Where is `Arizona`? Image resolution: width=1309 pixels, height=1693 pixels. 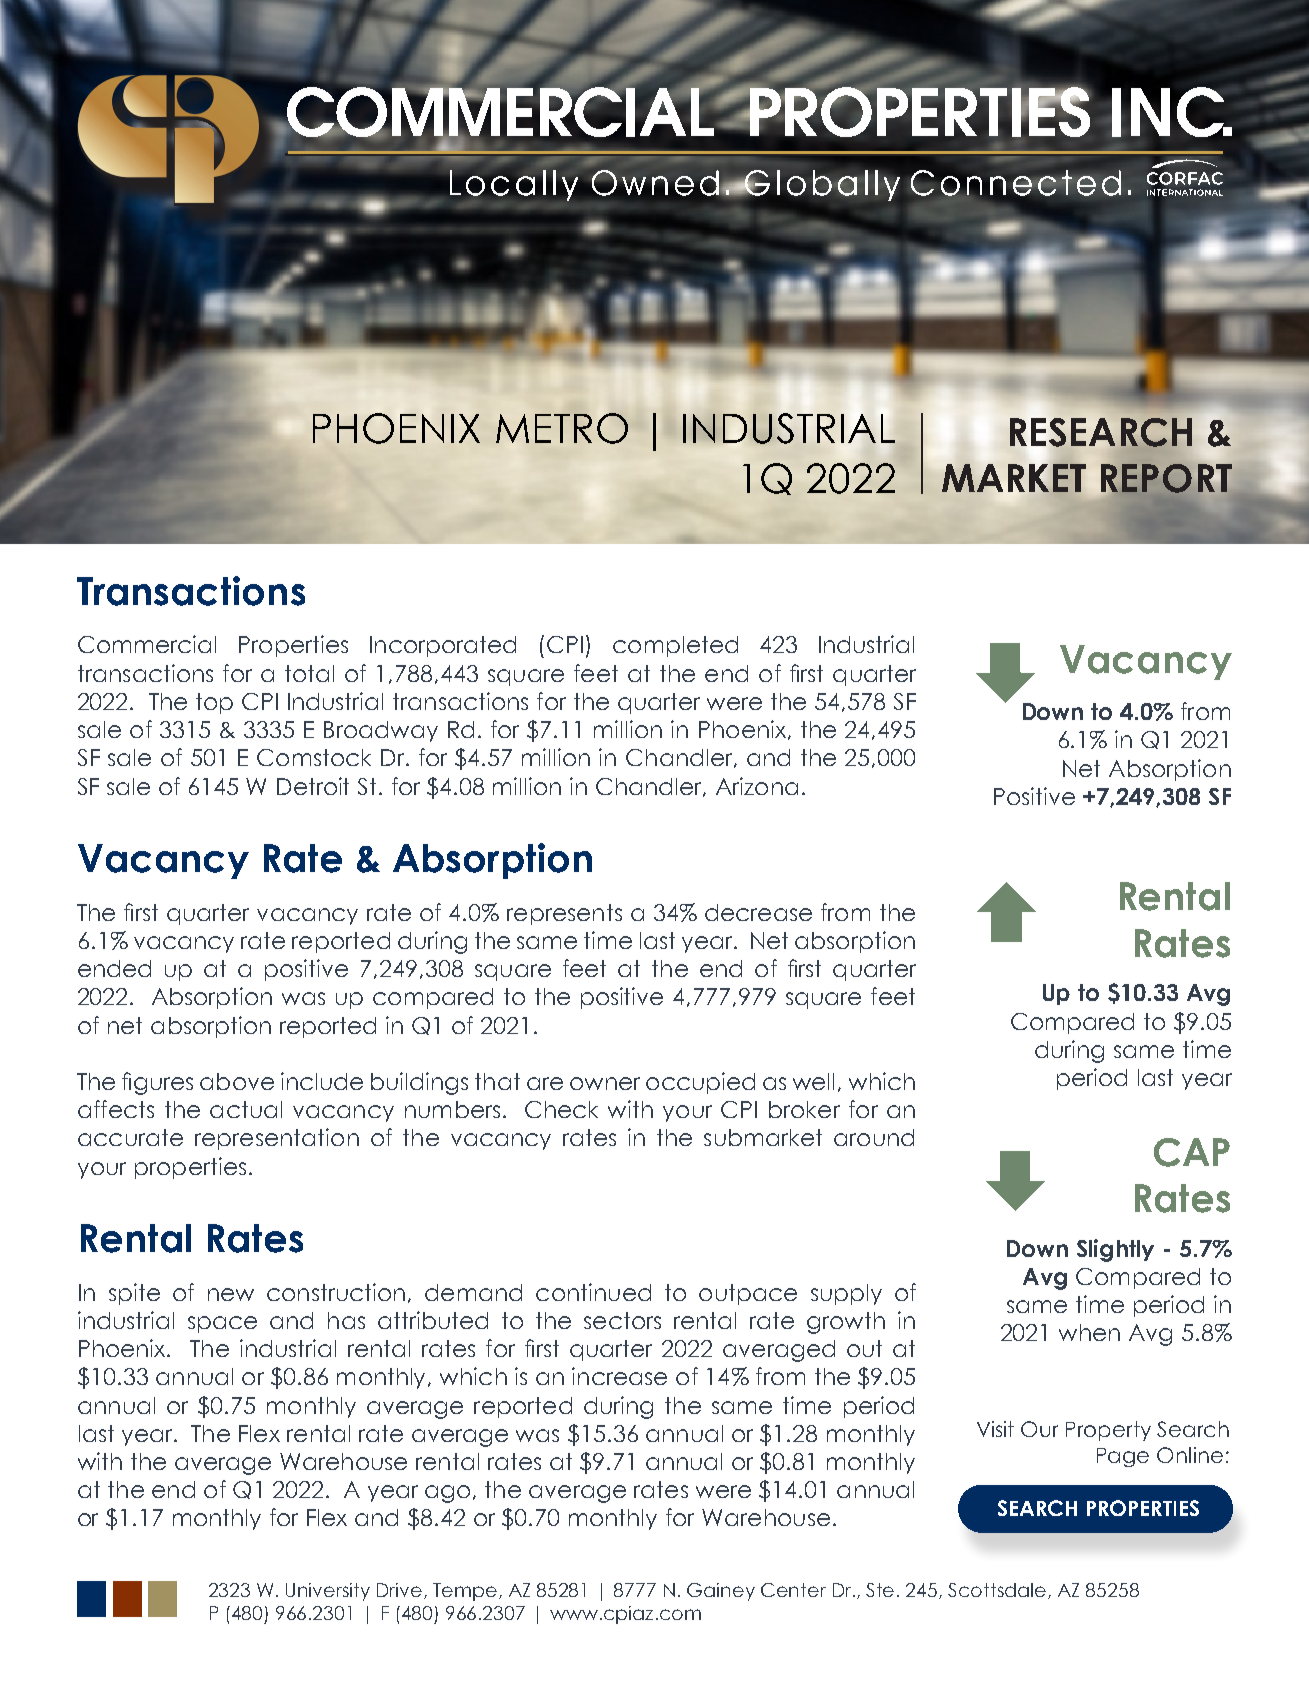
Arizona is located at coordinates (757, 786).
